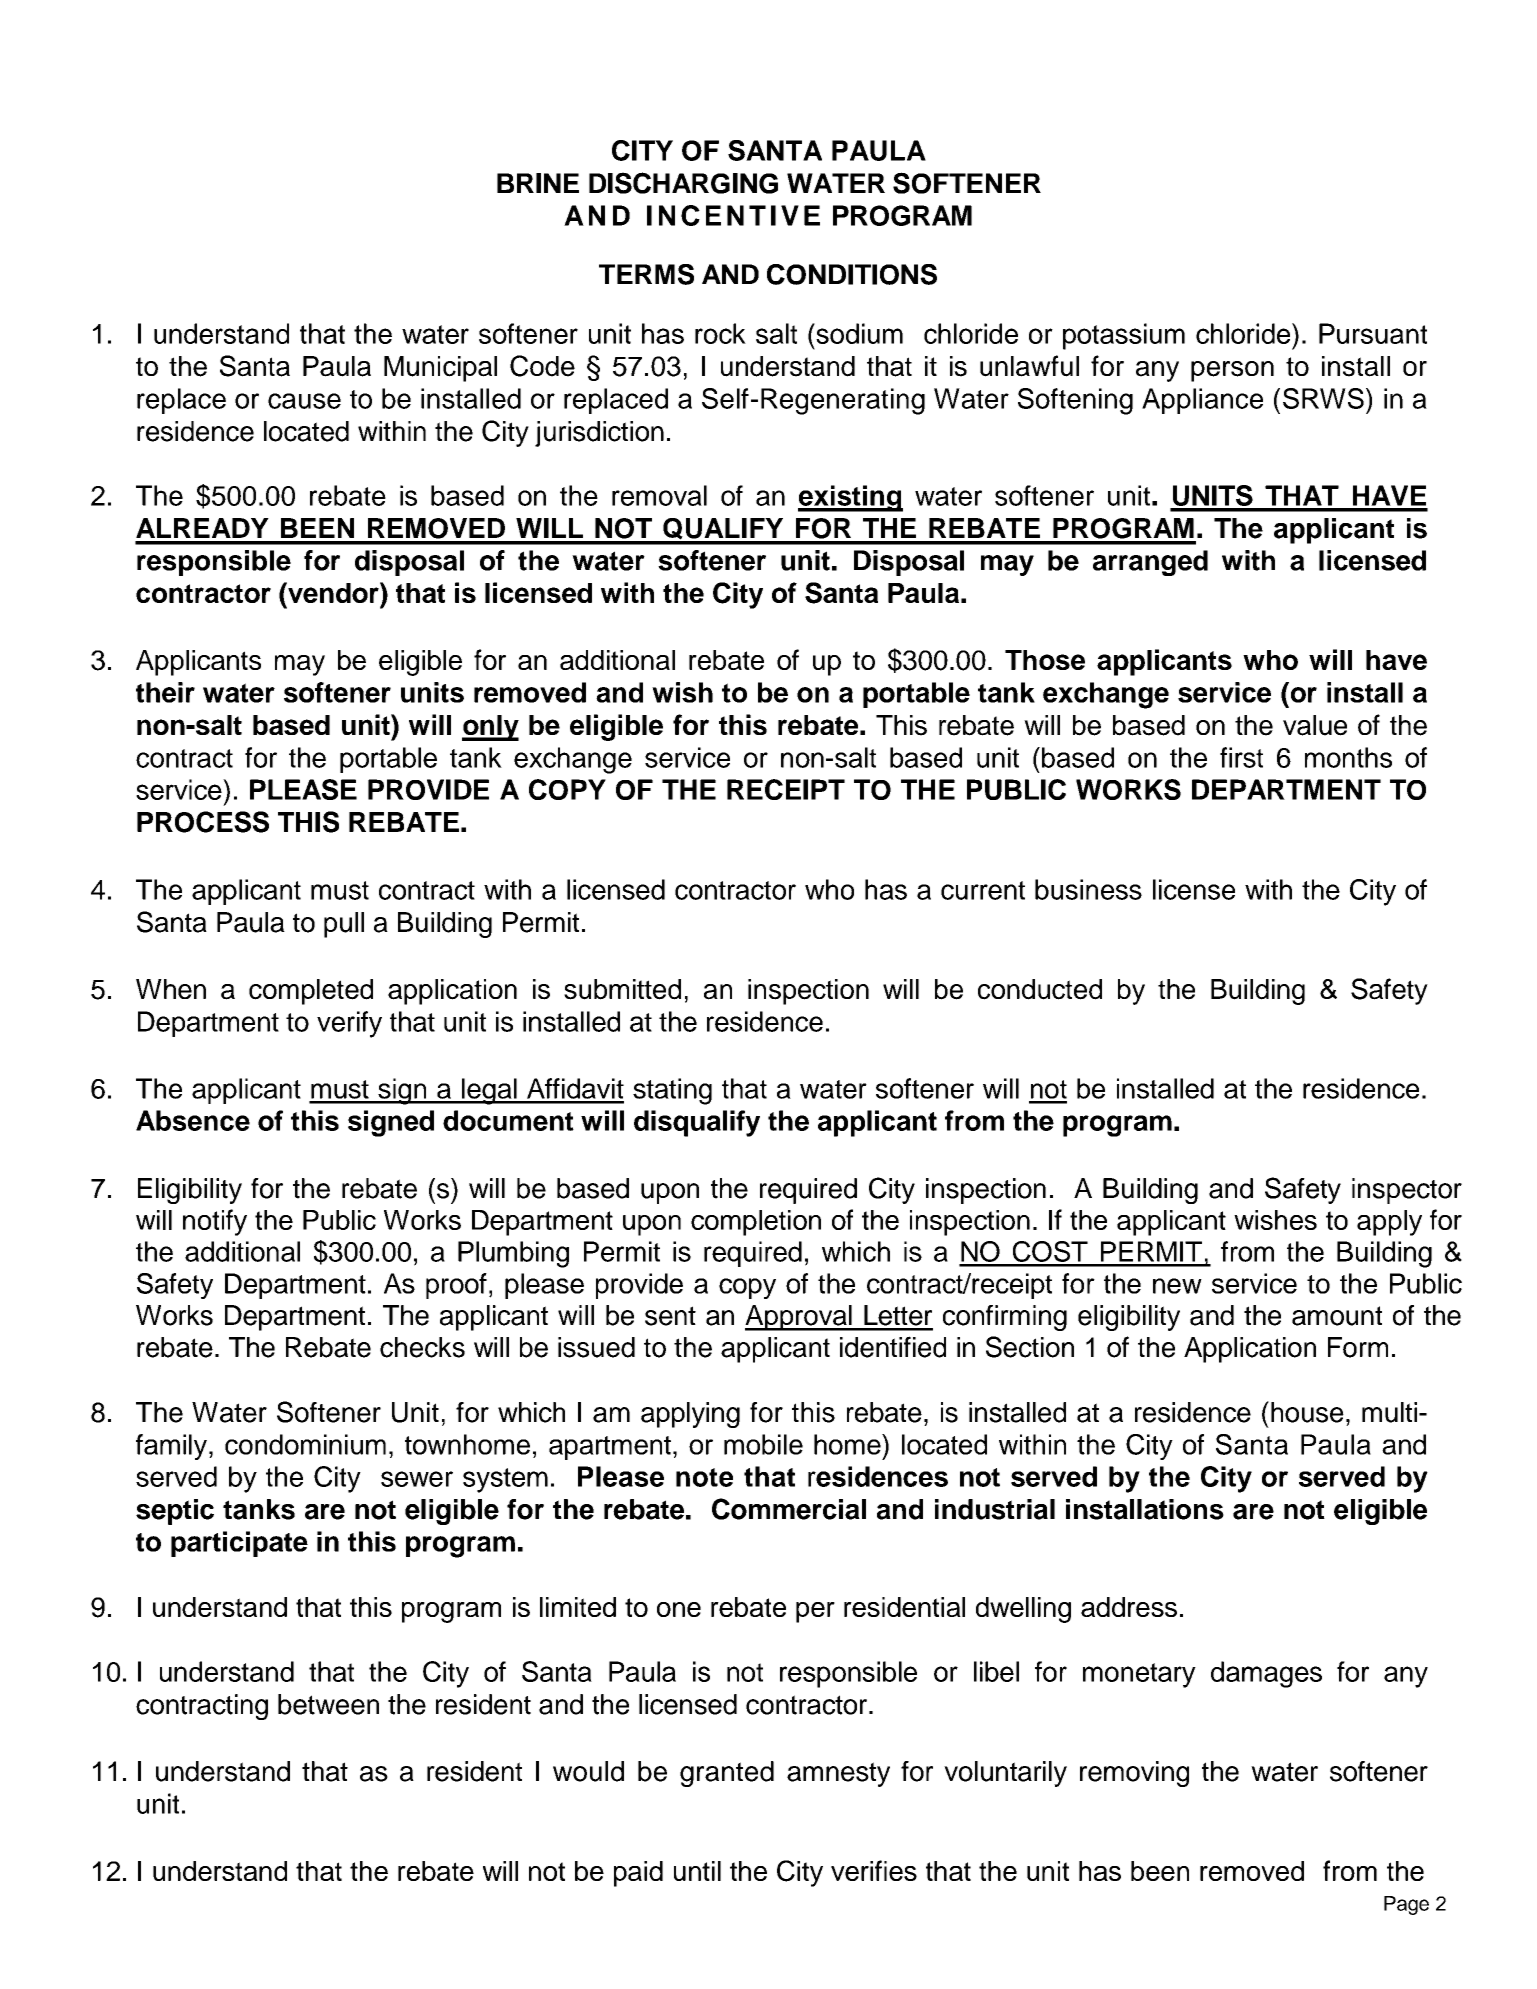 The height and width of the screenshot is (1989, 1537). Describe the element at coordinates (328, 1704) in the screenshot. I see `between` at that location.
